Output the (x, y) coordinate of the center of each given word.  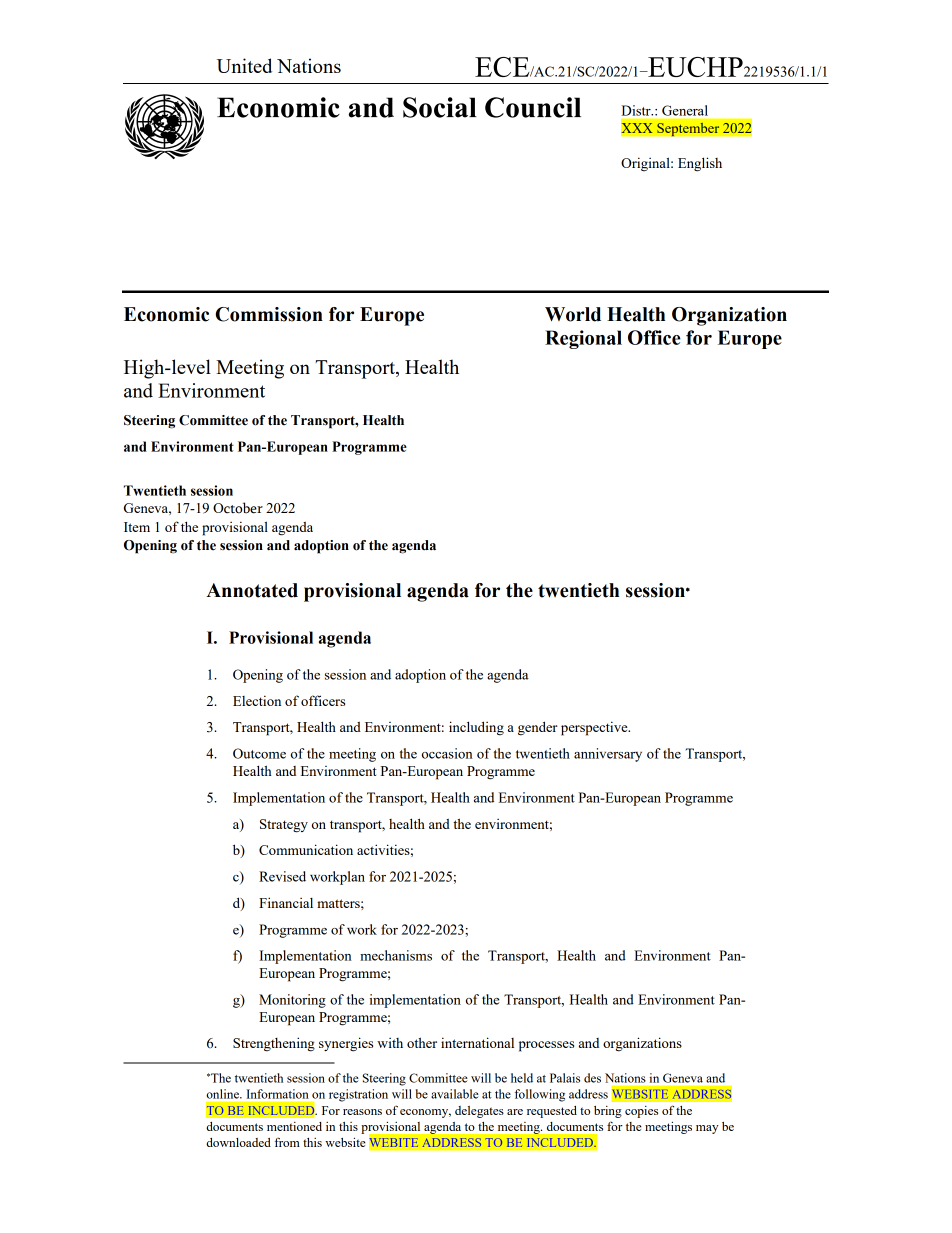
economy (425, 1113)
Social (440, 107)
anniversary (608, 755)
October (238, 508)
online (223, 1094)
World (573, 314)
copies (641, 1112)
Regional (583, 339)
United (244, 65)
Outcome (259, 753)
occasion (447, 753)
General (685, 110)
